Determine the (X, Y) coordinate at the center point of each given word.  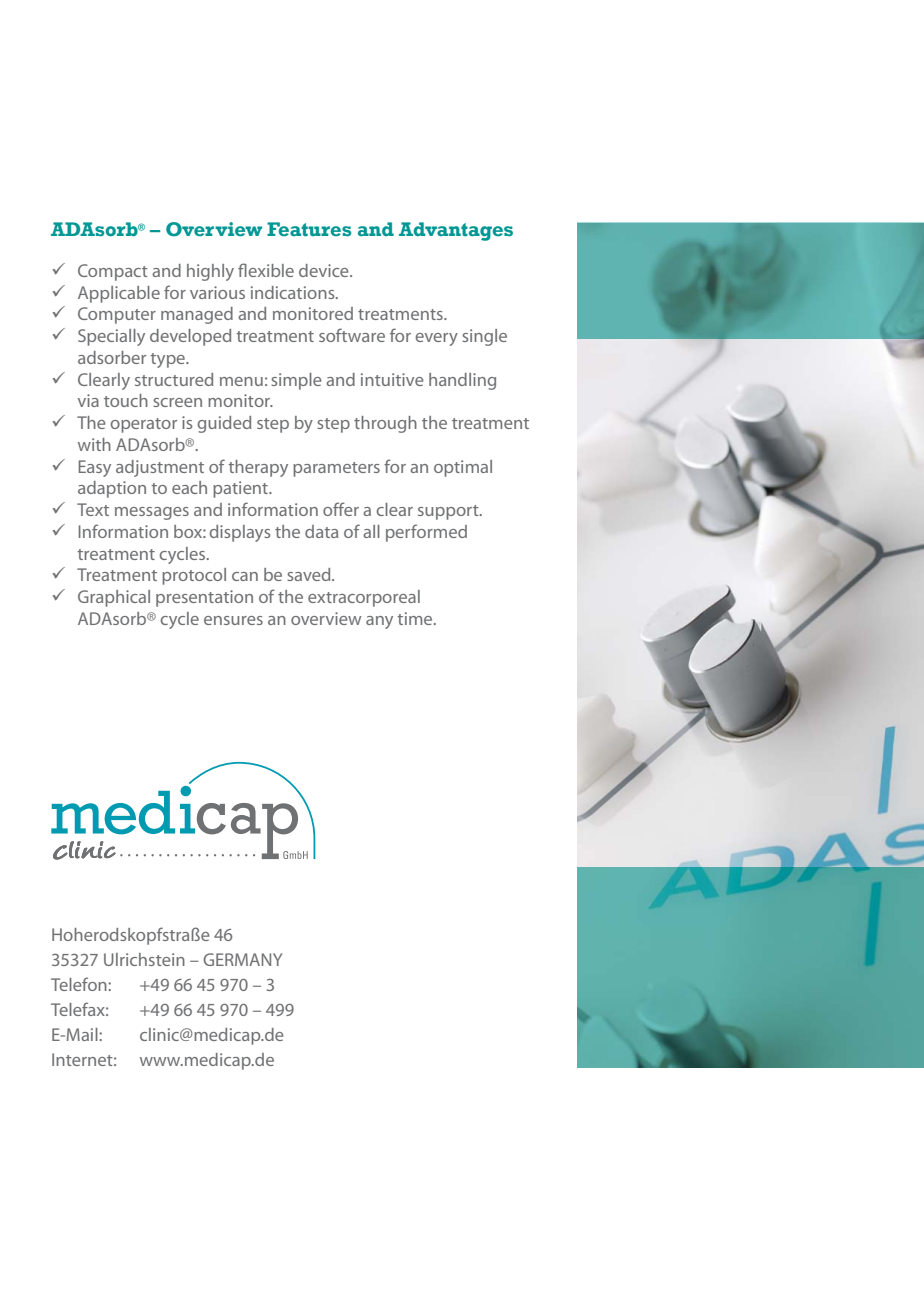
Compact (113, 272)
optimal (463, 468)
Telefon (80, 984)
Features (309, 229)
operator (143, 425)
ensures (233, 620)
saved (310, 574)
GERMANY (243, 959)
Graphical (114, 598)
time (416, 618)
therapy (258, 468)
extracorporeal (364, 598)
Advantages (456, 231)
